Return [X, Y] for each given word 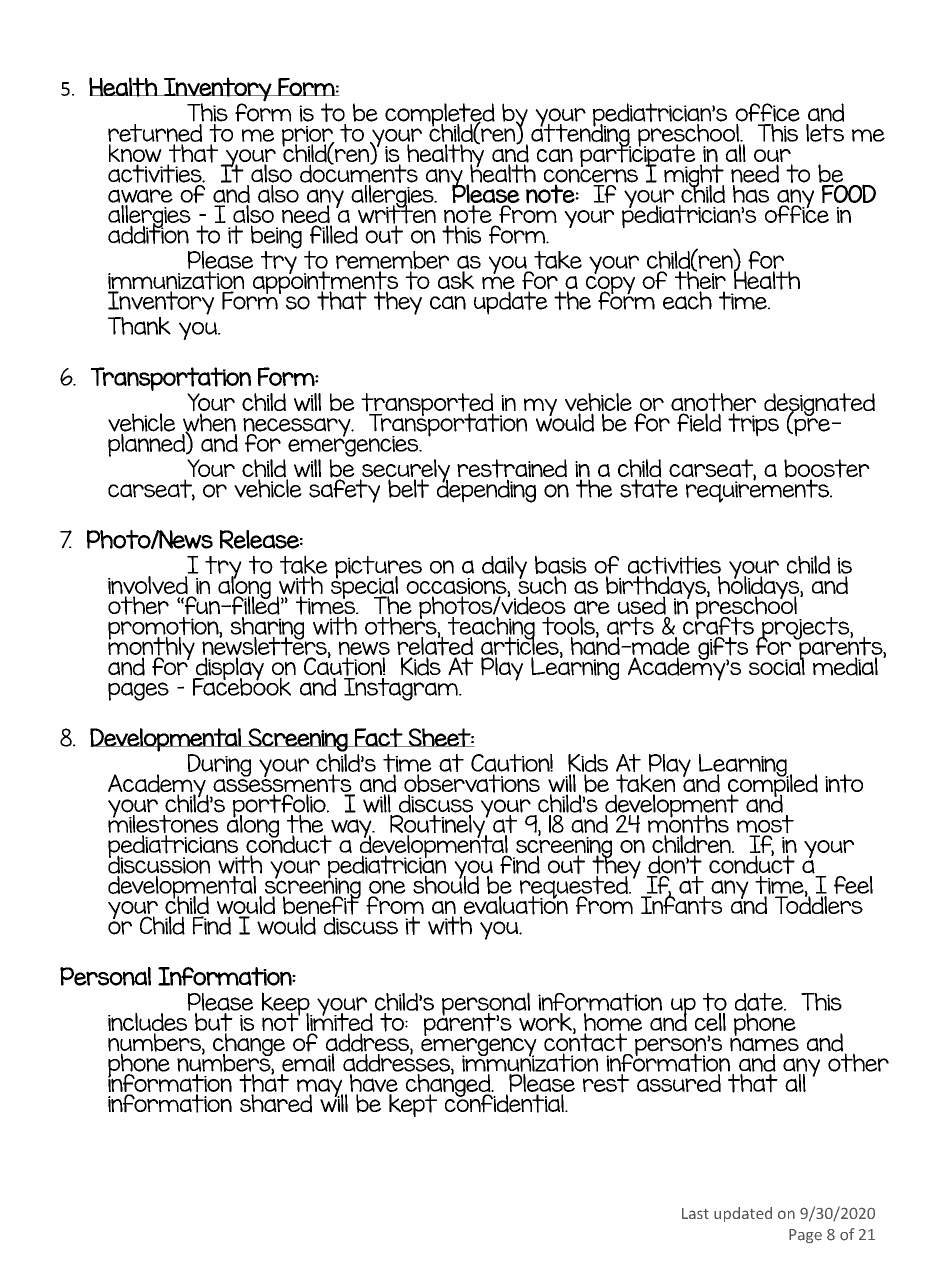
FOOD [848, 192]
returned [156, 133]
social [777, 665]
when [209, 423]
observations [472, 784]
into [844, 783]
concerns [591, 177]
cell [710, 1020]
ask [456, 280]
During [219, 765]
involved [149, 586]
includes [149, 1022]
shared [276, 1102]
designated [819, 405]
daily [504, 567]
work [546, 1021]
